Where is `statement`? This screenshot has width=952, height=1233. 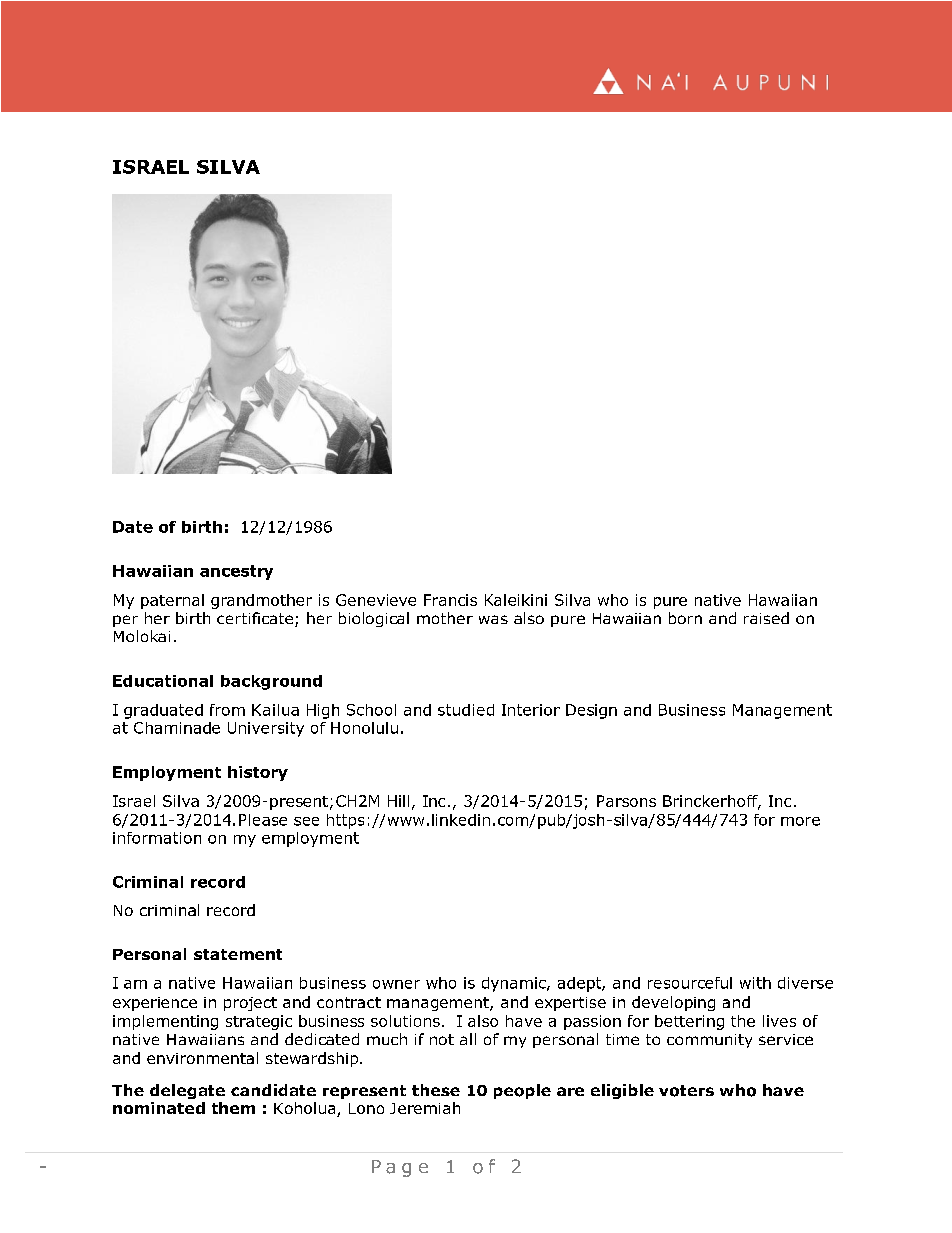
statement is located at coordinates (238, 954).
